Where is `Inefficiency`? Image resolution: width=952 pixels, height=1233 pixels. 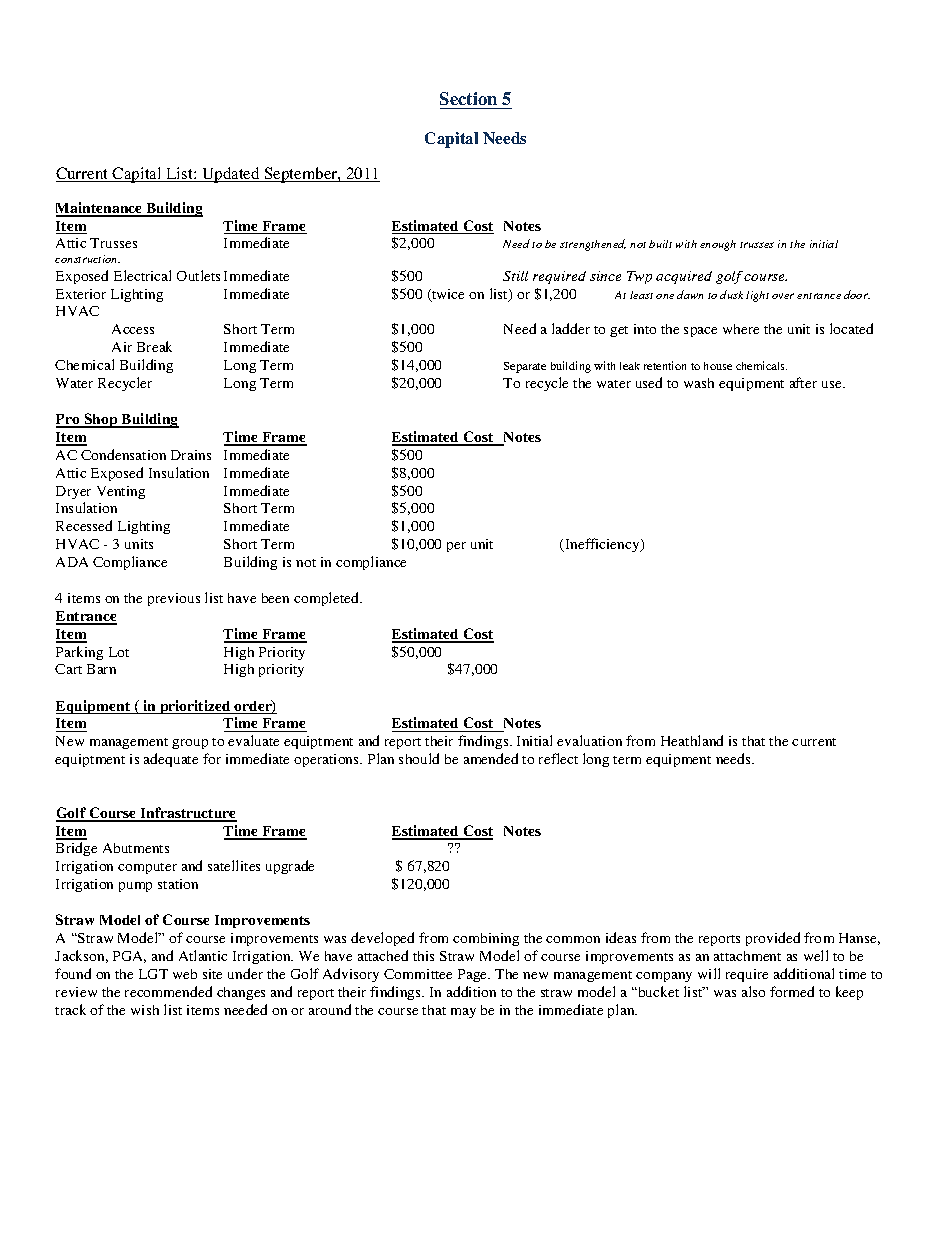
Inefficiency is located at coordinates (602, 545).
